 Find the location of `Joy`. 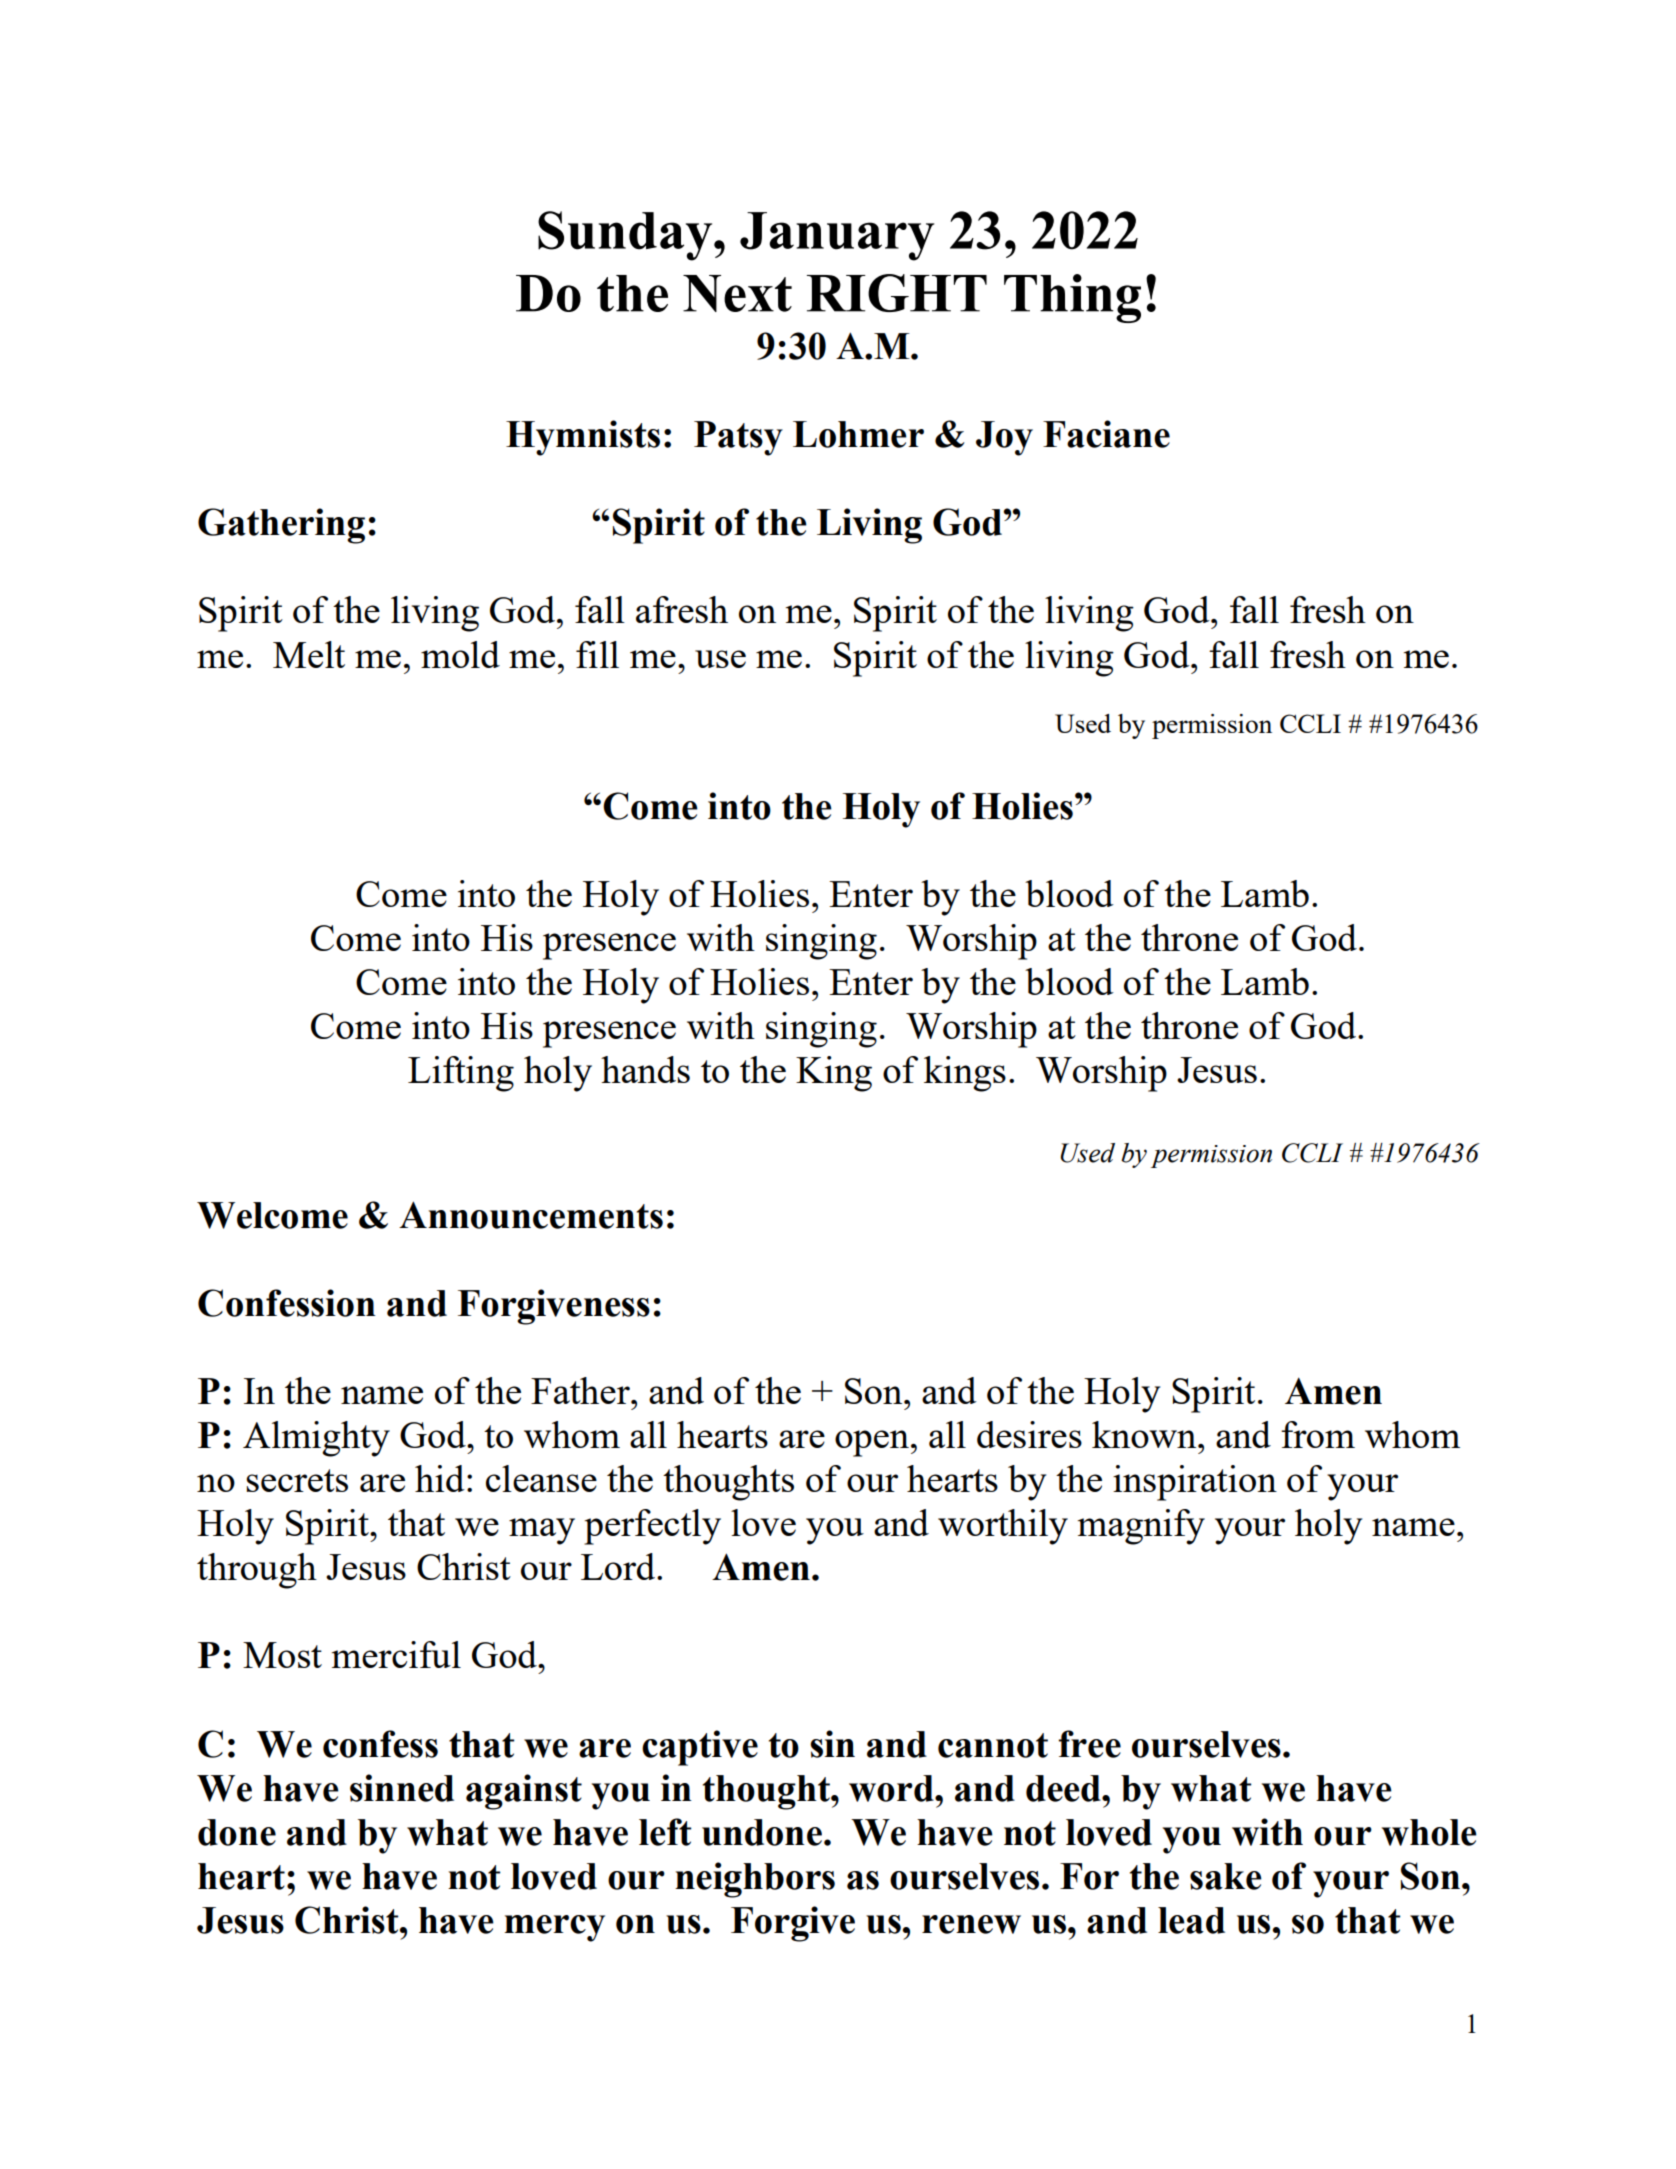

Joy is located at coordinates (1004, 438).
